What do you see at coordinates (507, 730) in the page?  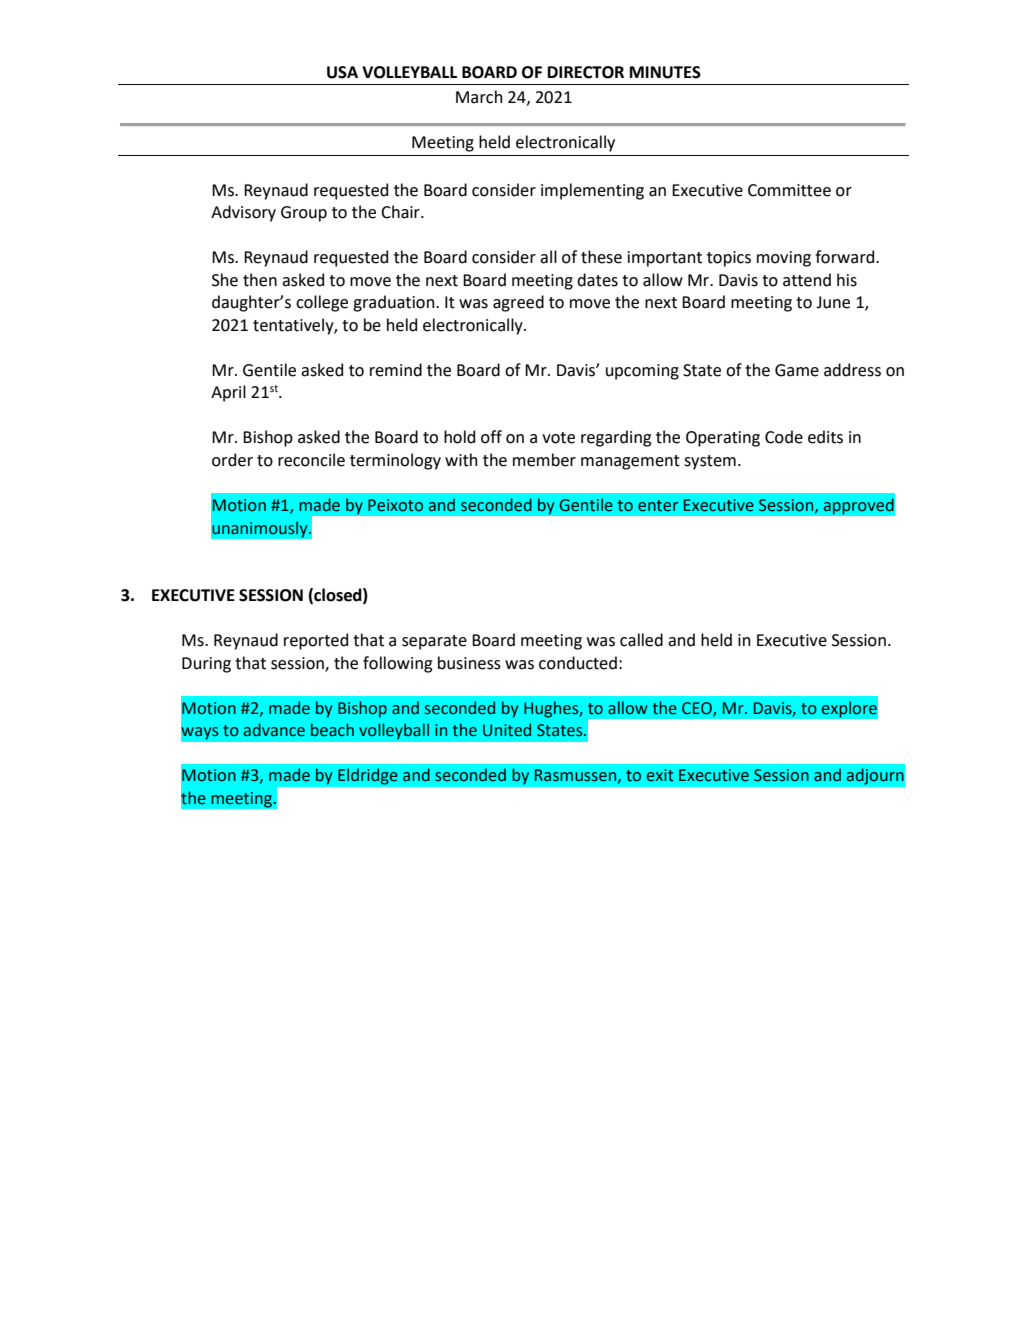 I see `United` at bounding box center [507, 730].
